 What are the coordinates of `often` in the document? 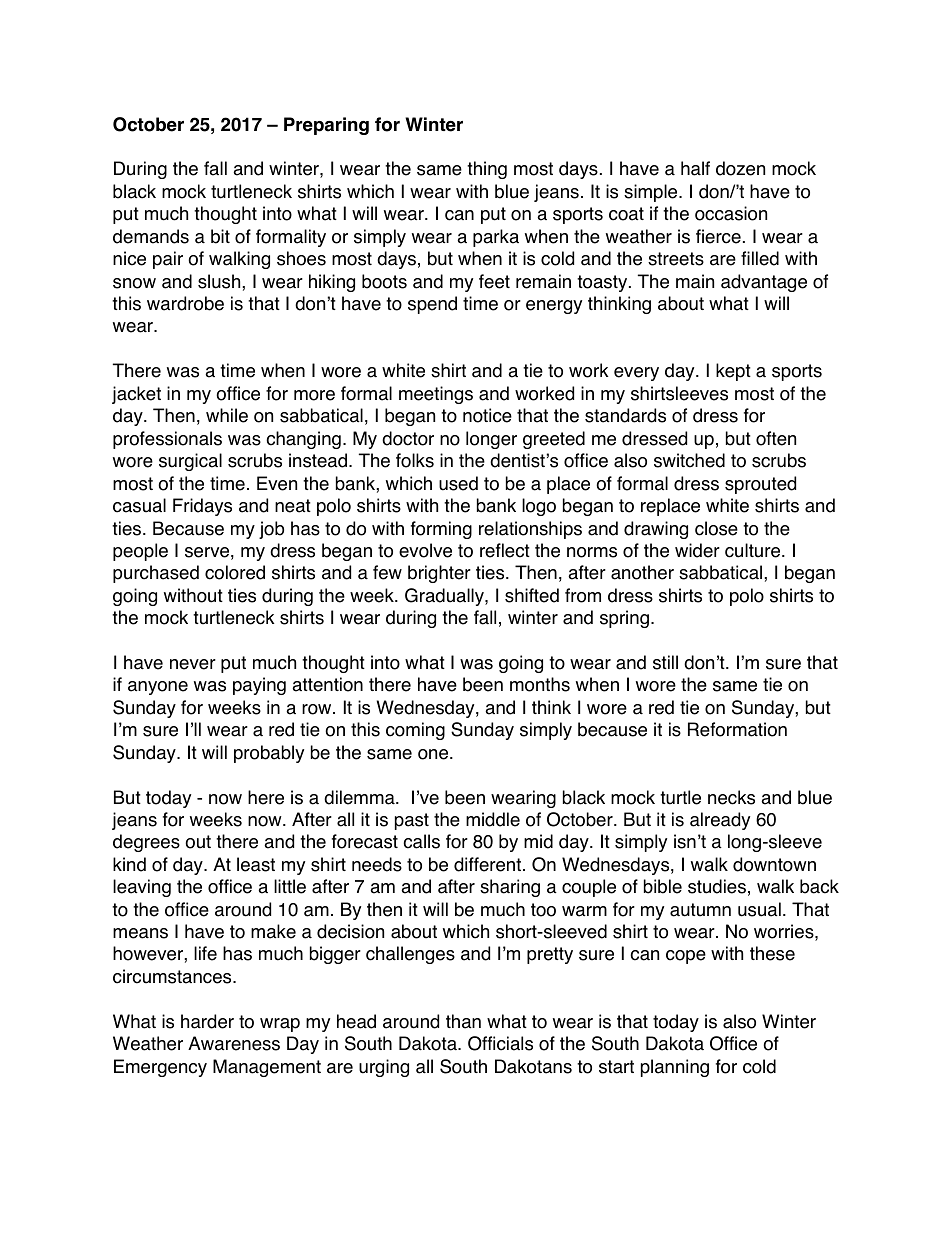 It's located at (776, 438).
